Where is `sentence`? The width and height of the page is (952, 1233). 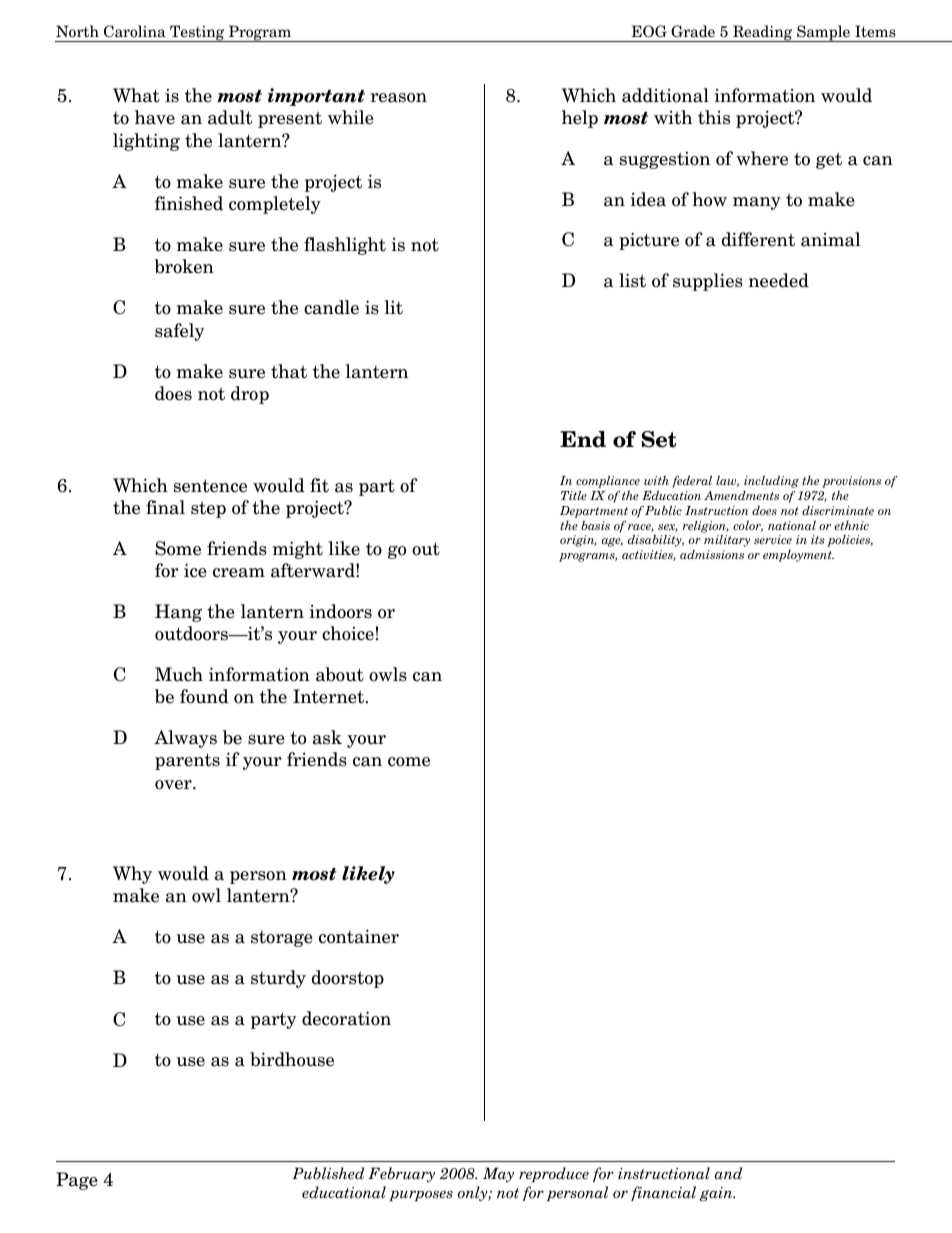 sentence is located at coordinates (210, 486).
